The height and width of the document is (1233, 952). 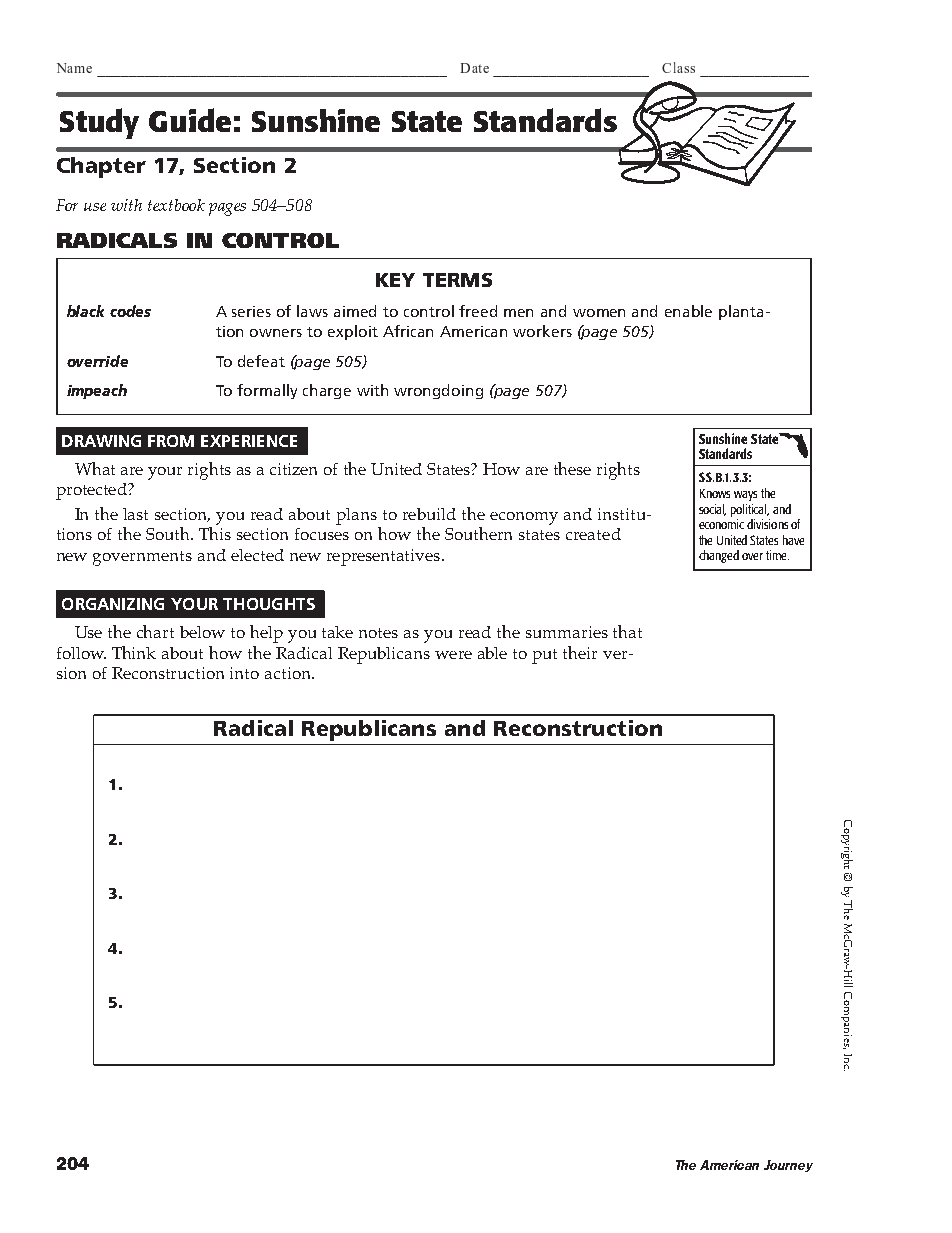 What do you see at coordinates (171, 441) in the document?
I see `FROM` at bounding box center [171, 441].
